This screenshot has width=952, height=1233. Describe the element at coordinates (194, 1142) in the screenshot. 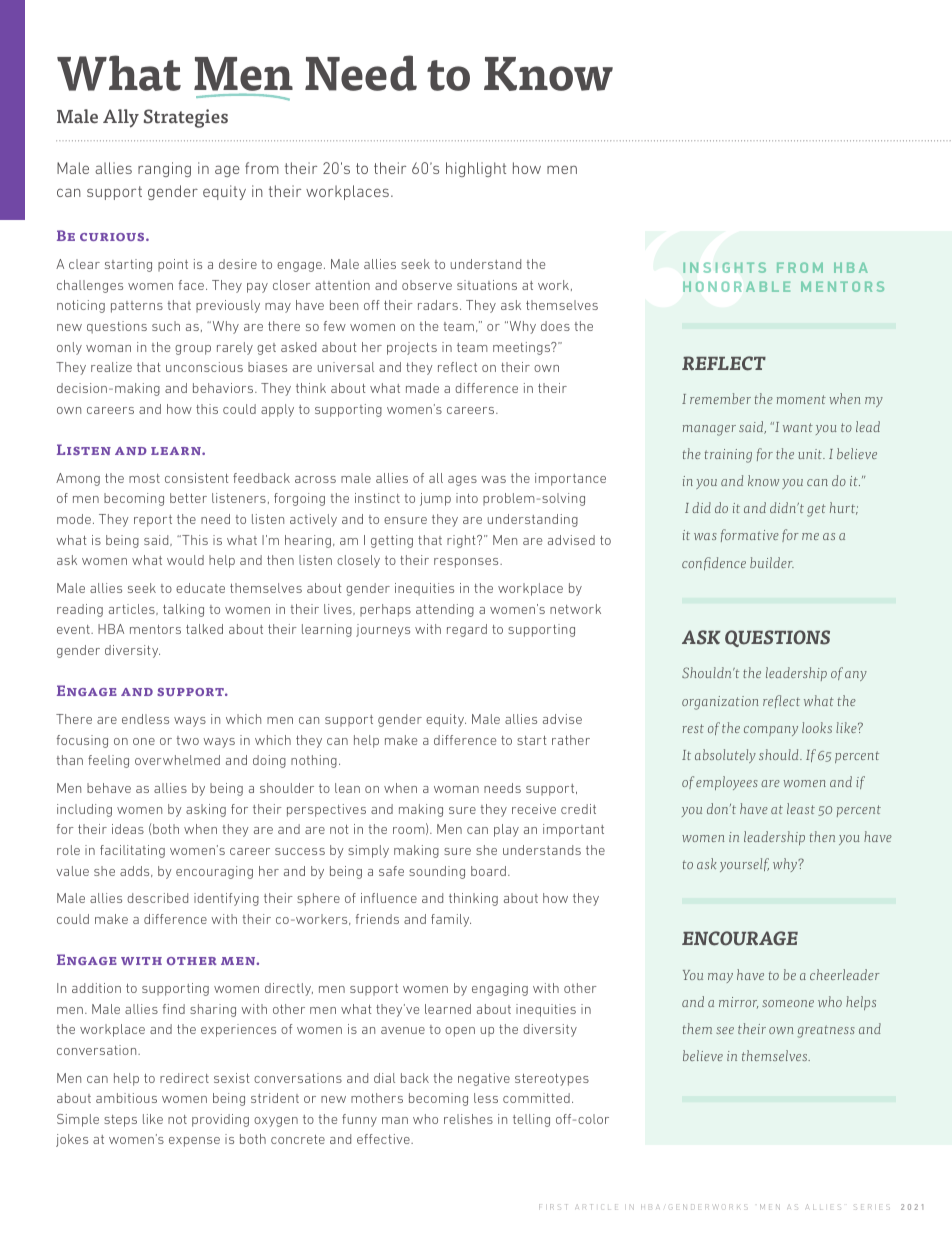

I see `expense` at that location.
